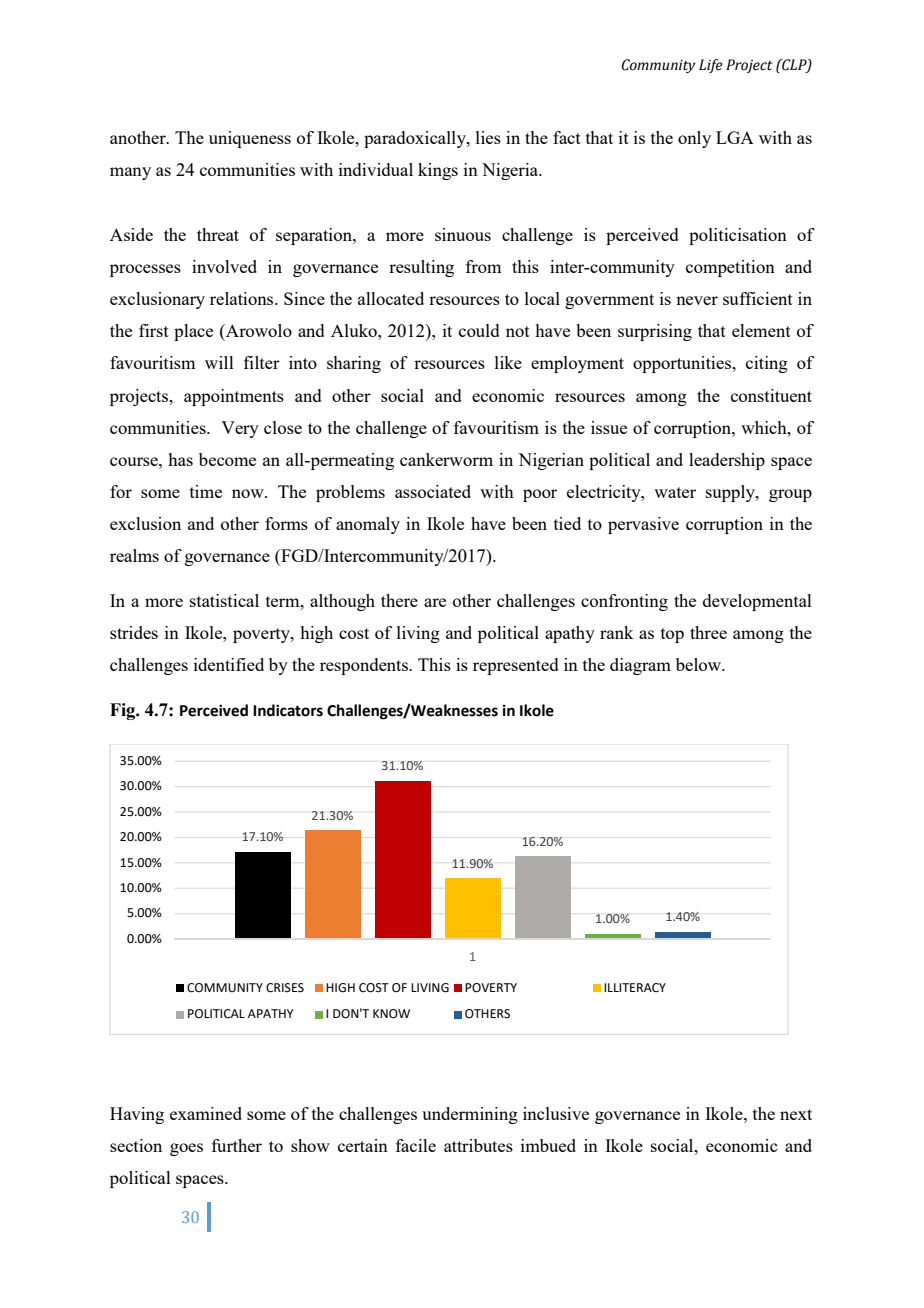  I want to click on three, so click(708, 632).
